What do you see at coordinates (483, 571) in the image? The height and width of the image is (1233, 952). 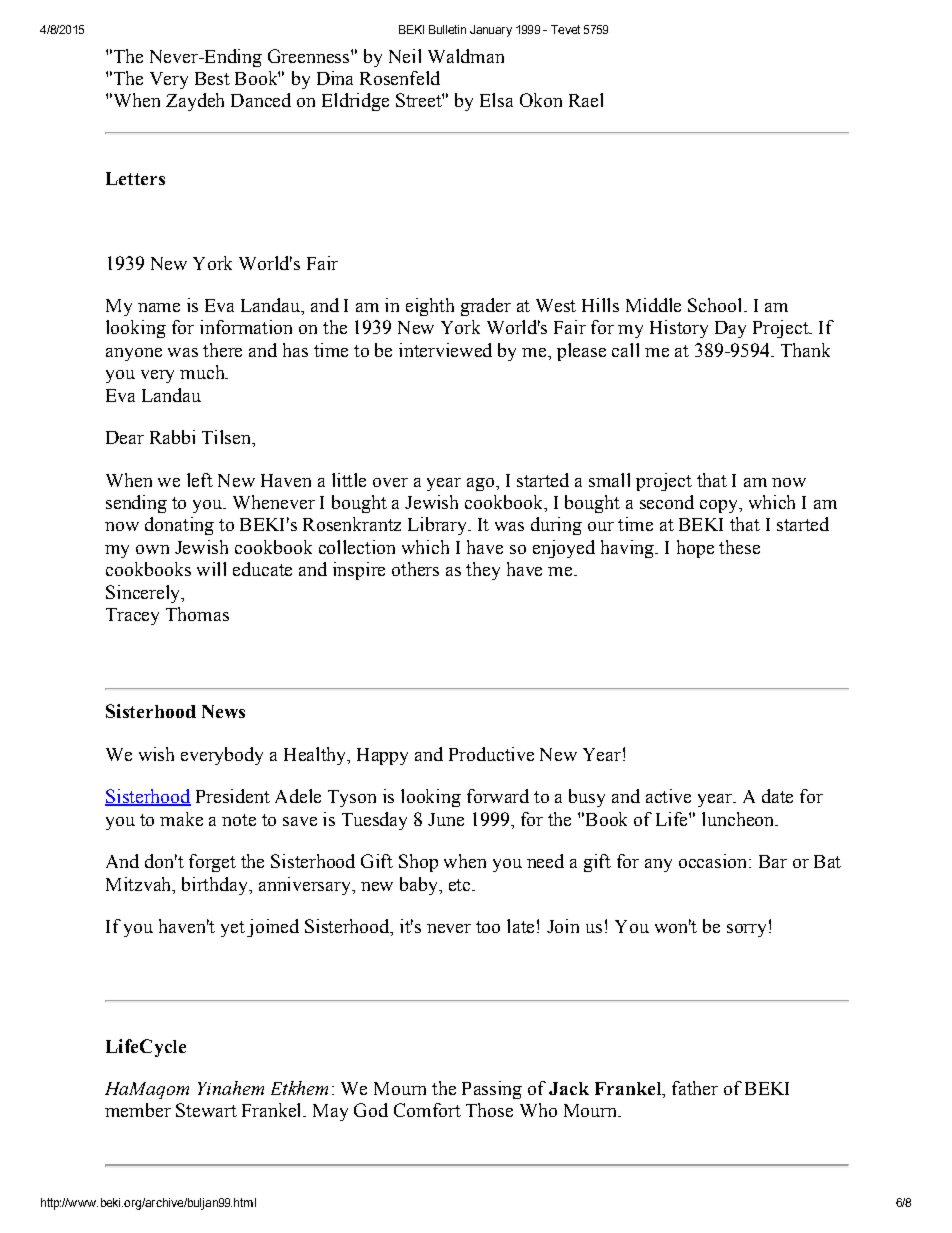 I see `they` at bounding box center [483, 571].
